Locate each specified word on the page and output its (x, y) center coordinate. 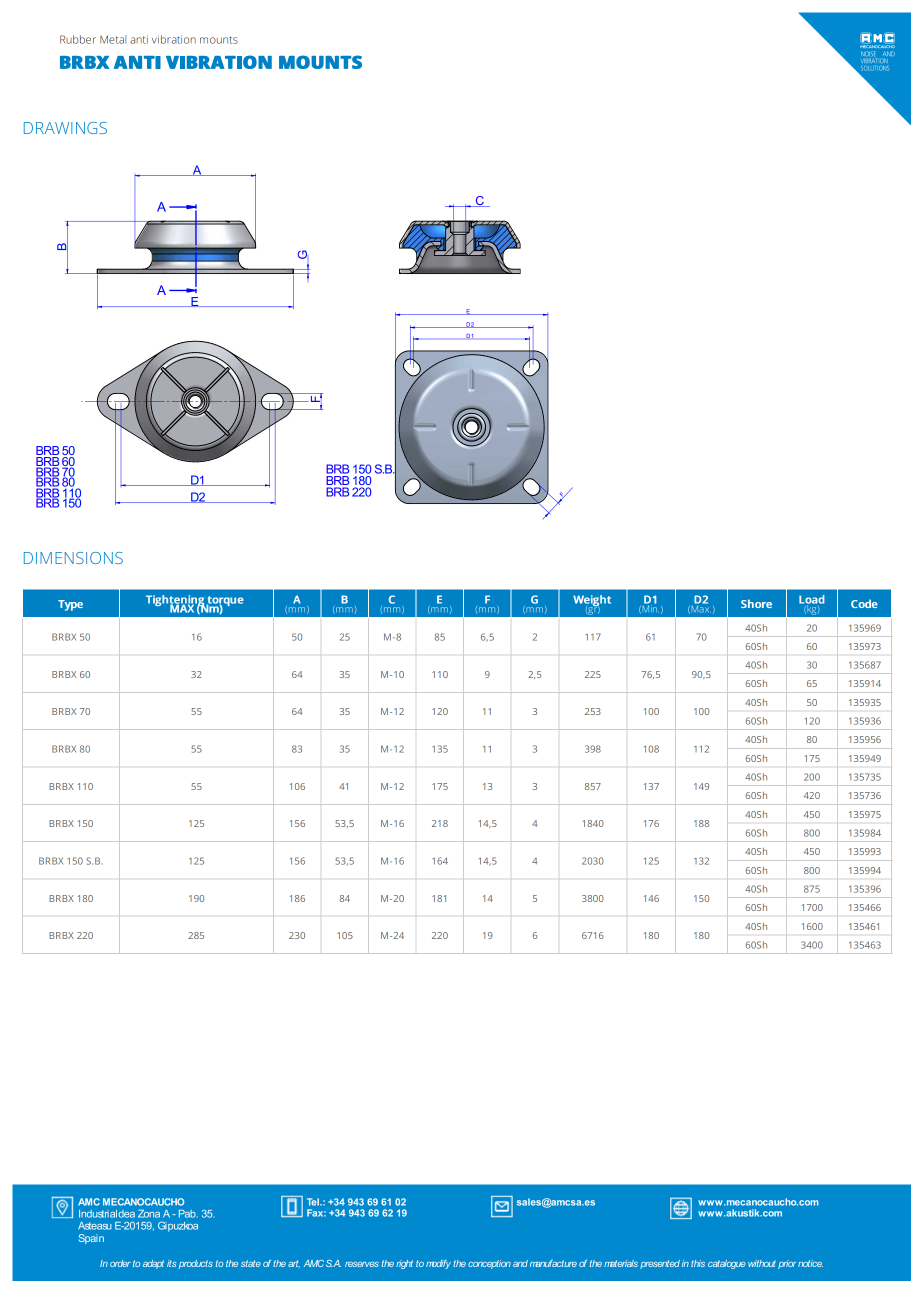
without (762, 1263)
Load (812, 600)
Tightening (175, 601)
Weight (592, 601)
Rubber (78, 39)
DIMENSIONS (73, 558)
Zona (149, 1214)
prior (787, 1264)
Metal (113, 39)
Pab (188, 1214)
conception (489, 1264)
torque (225, 602)
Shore (756, 603)
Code (864, 603)
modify (438, 1264)
